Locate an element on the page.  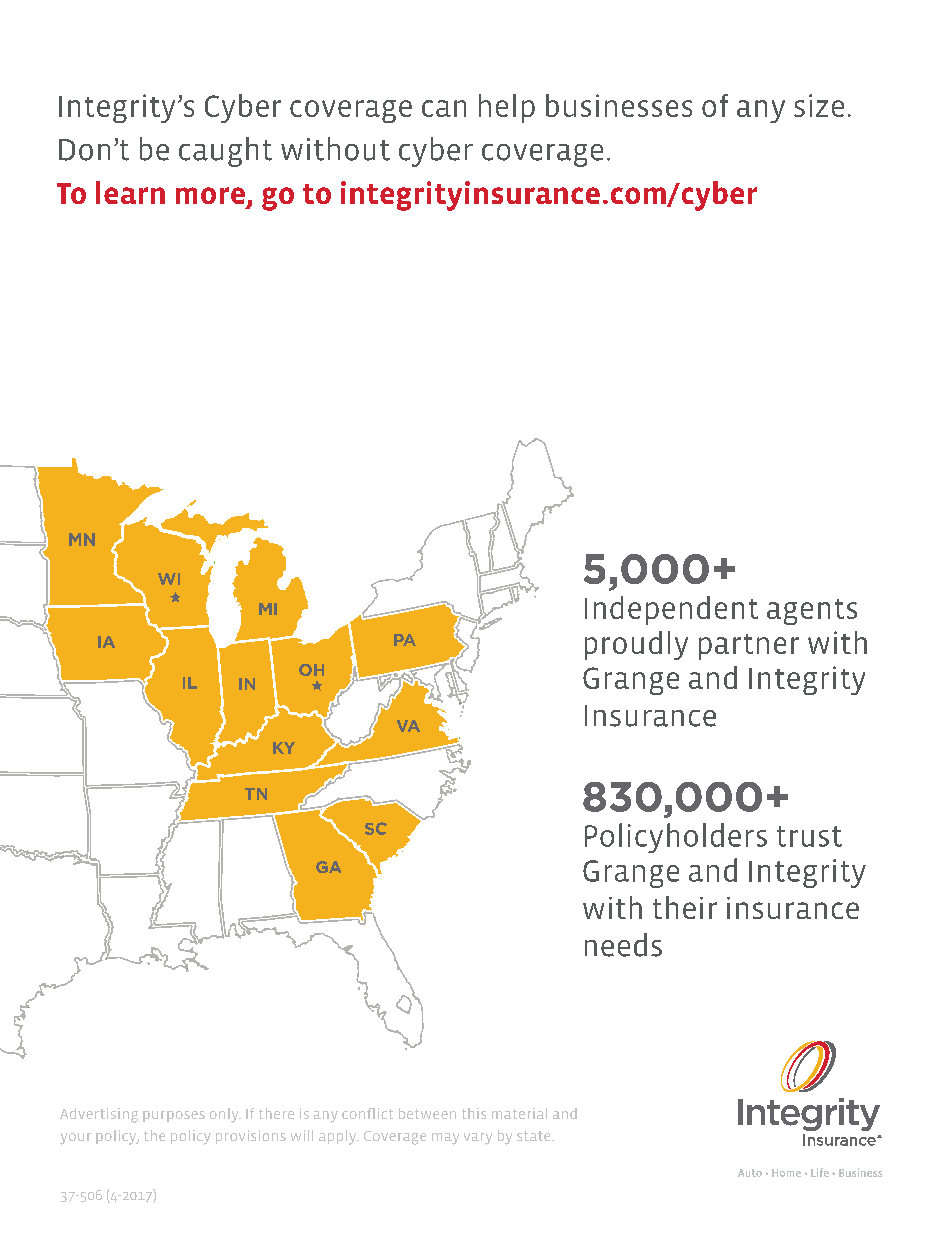
proudly is located at coordinates (636, 645).
